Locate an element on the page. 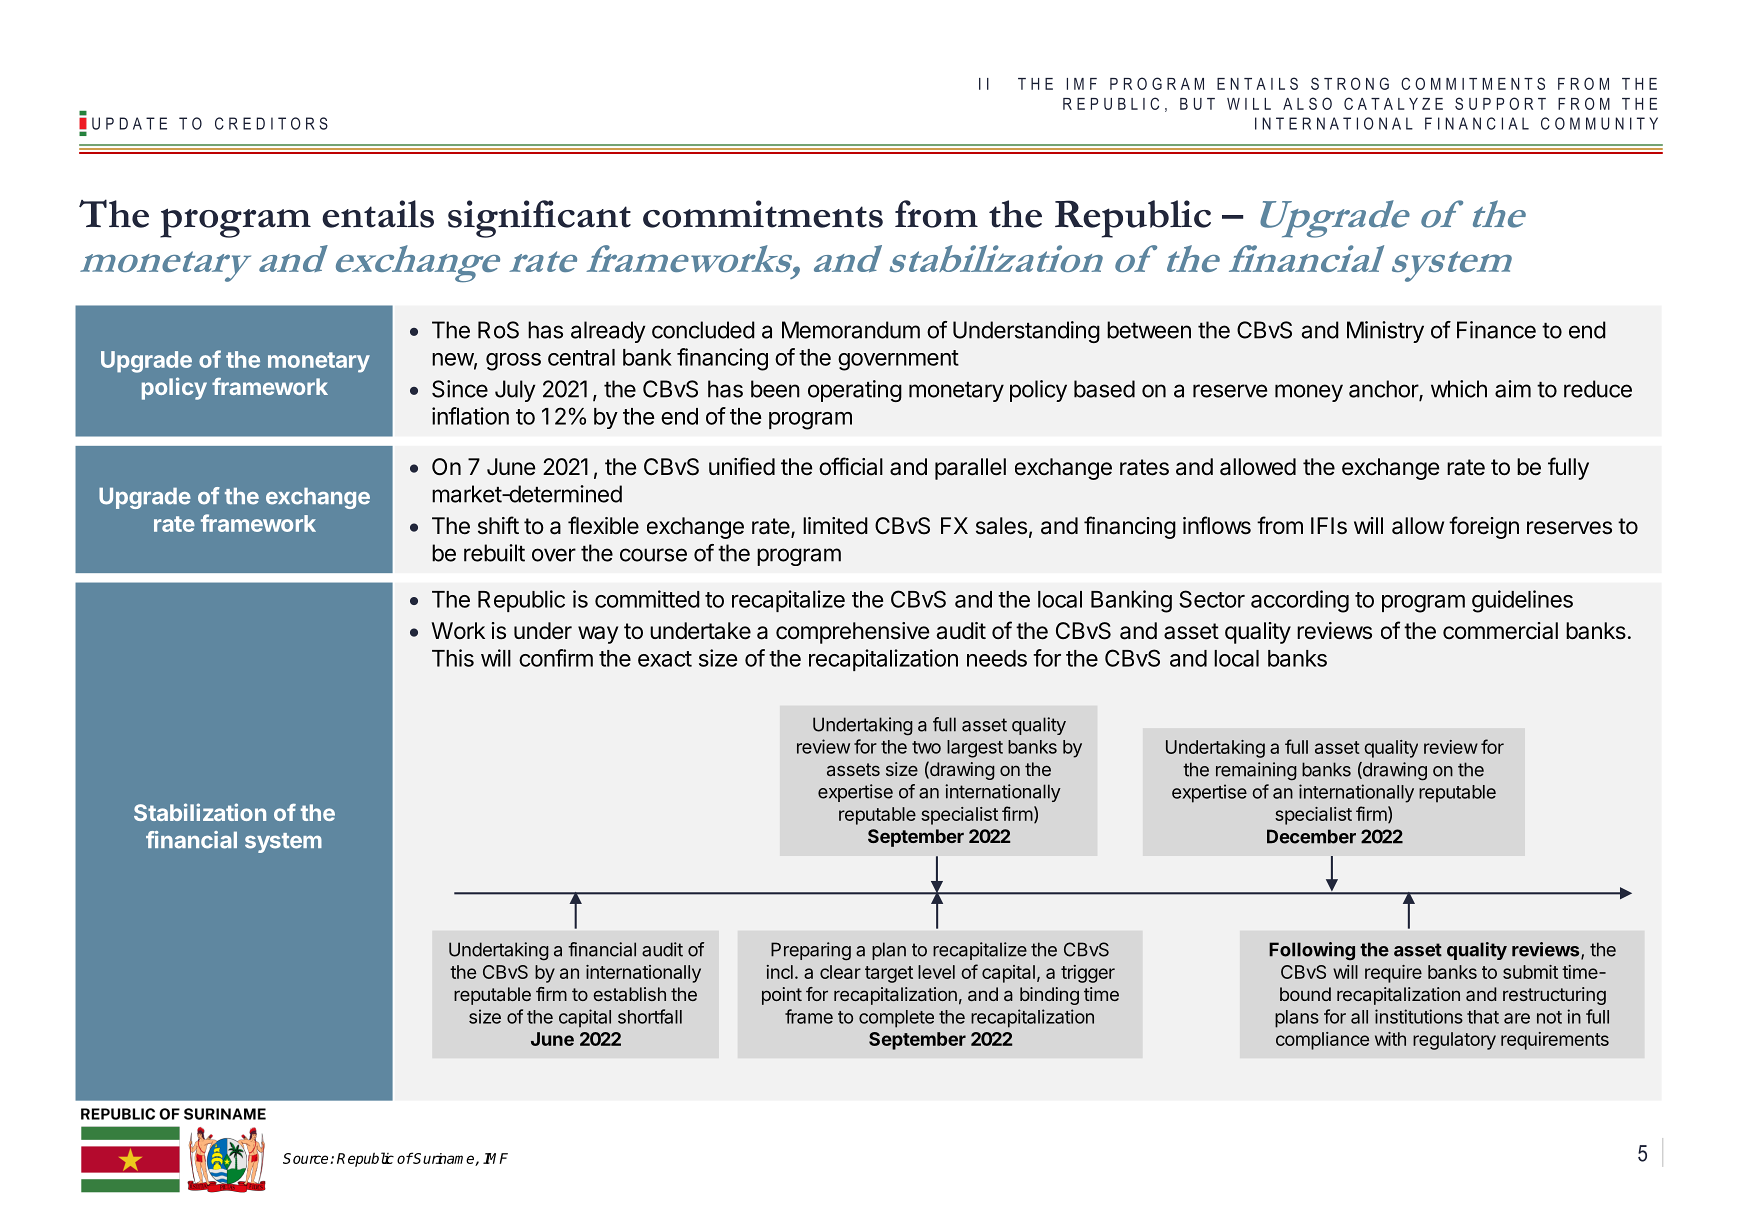 This page has width=1742, height=1232. rebuilt is located at coordinates (494, 553).
